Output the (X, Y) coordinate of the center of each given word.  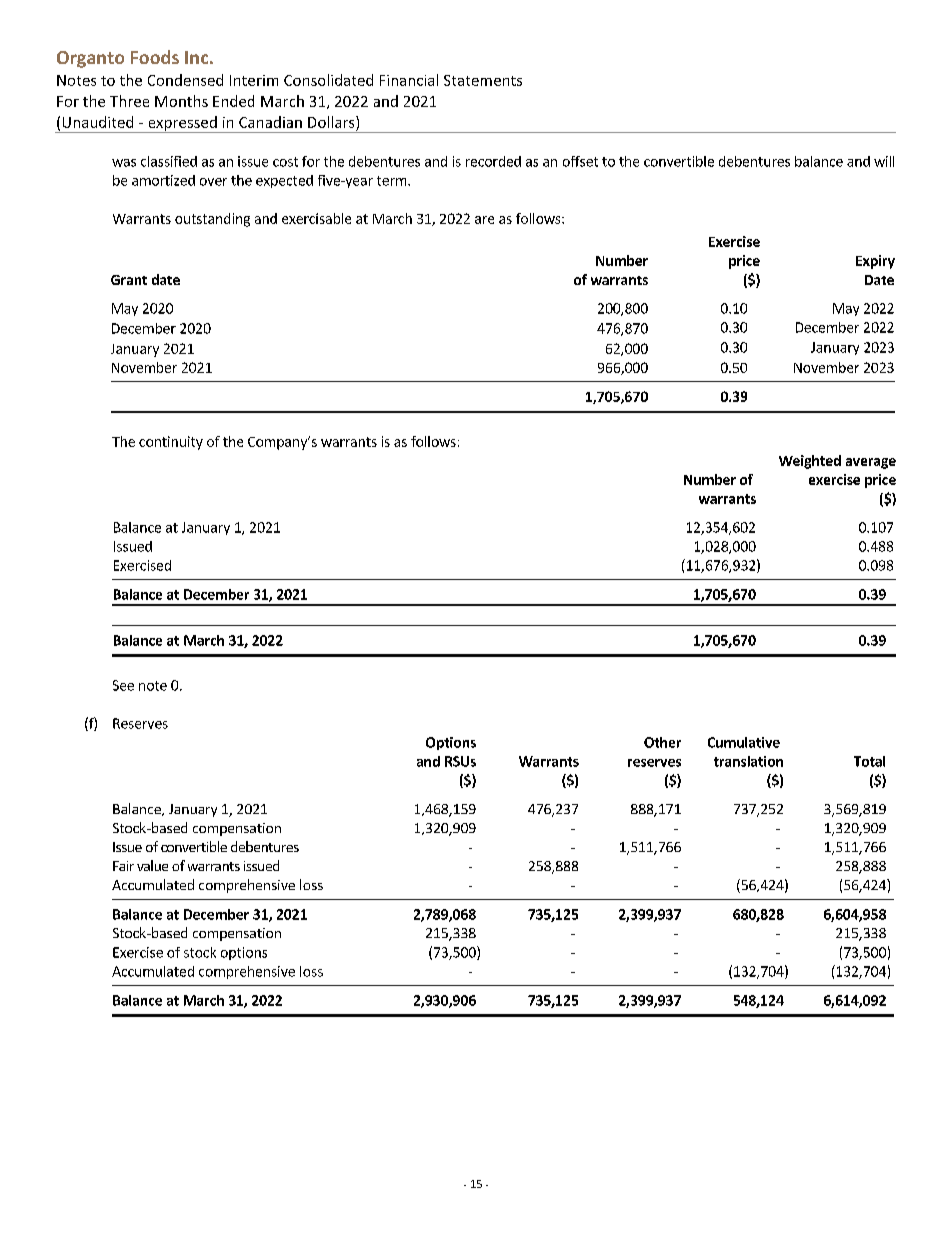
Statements (483, 80)
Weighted (810, 462)
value (152, 865)
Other (662, 742)
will (884, 161)
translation (748, 761)
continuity (171, 443)
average (871, 463)
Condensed (185, 80)
